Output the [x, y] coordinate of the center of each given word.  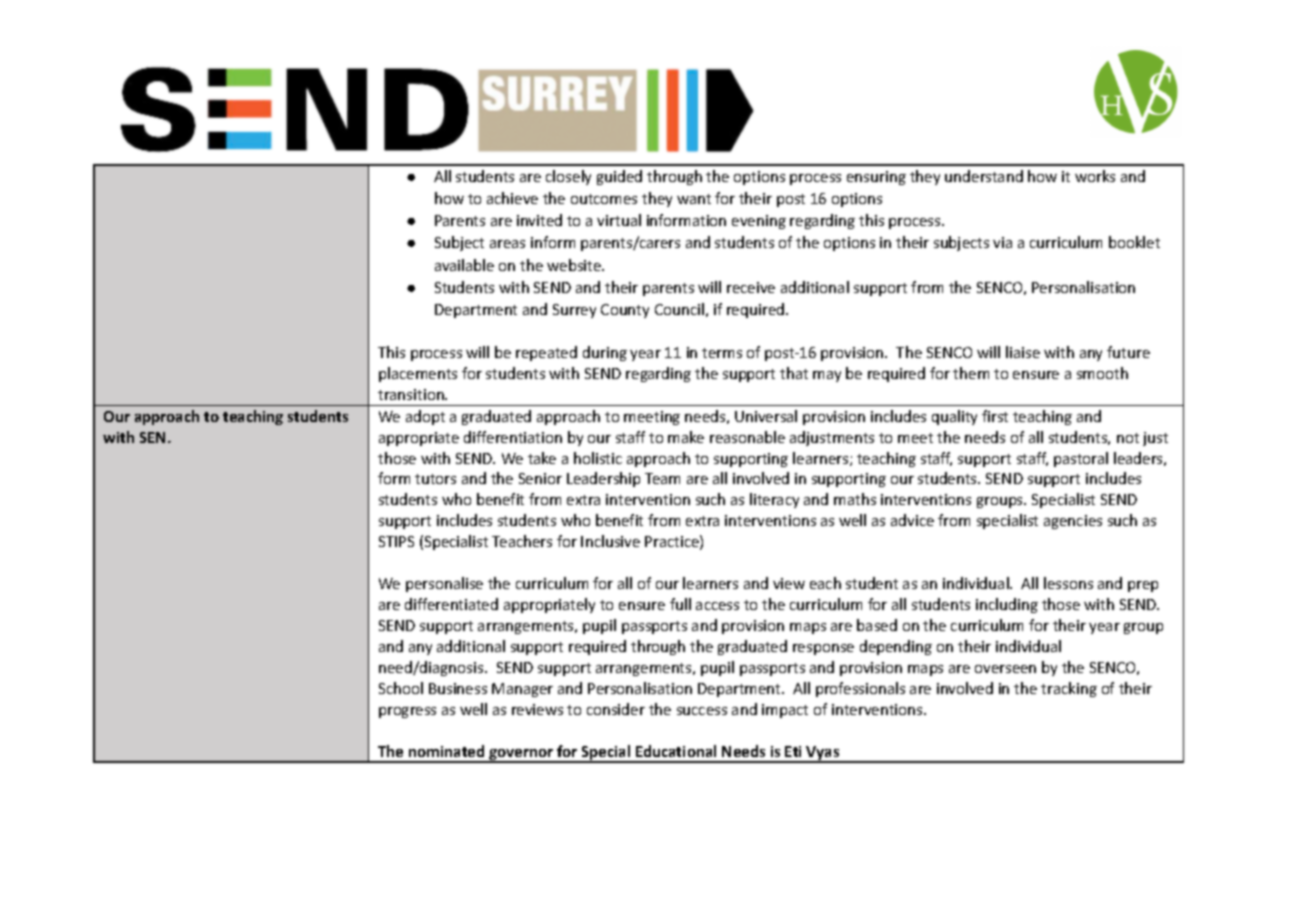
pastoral [1081, 459]
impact [785, 711]
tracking [1069, 689]
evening [759, 222]
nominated [446, 751]
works [1095, 176]
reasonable [747, 437]
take [542, 458]
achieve [512, 198]
